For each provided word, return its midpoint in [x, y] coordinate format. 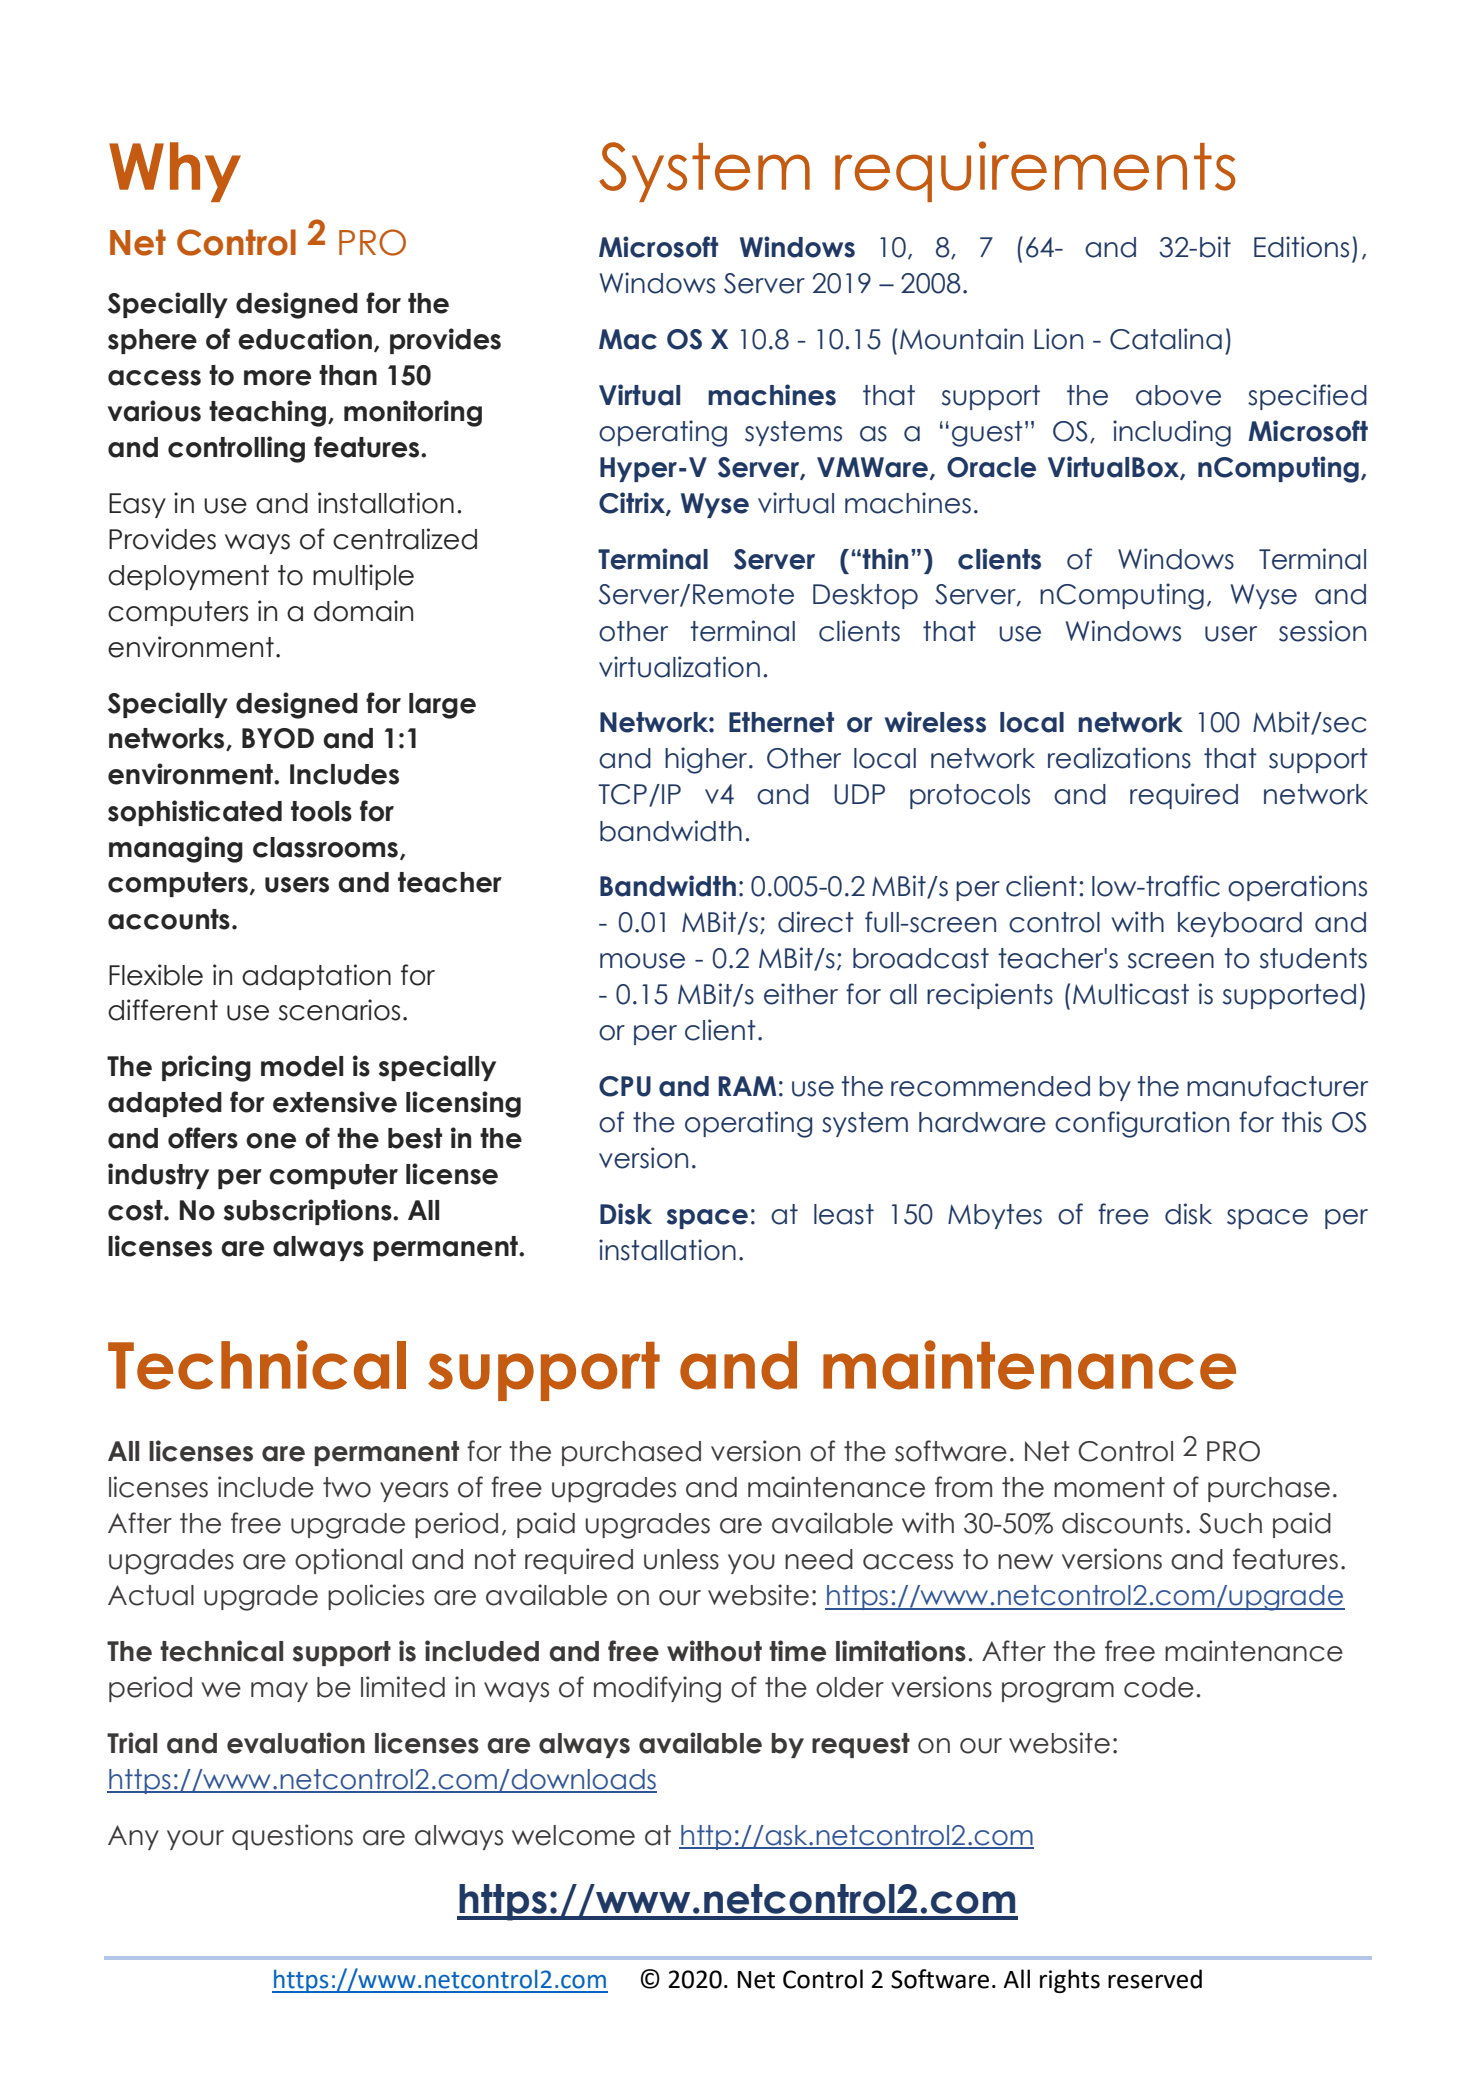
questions [292, 1837]
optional [348, 1561]
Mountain [961, 339]
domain [363, 611]
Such [1230, 1523]
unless [681, 1559]
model [302, 1066]
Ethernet [781, 722]
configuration [1142, 1124]
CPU [625, 1086]
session [1322, 631]
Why [175, 172]
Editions [1301, 247]
